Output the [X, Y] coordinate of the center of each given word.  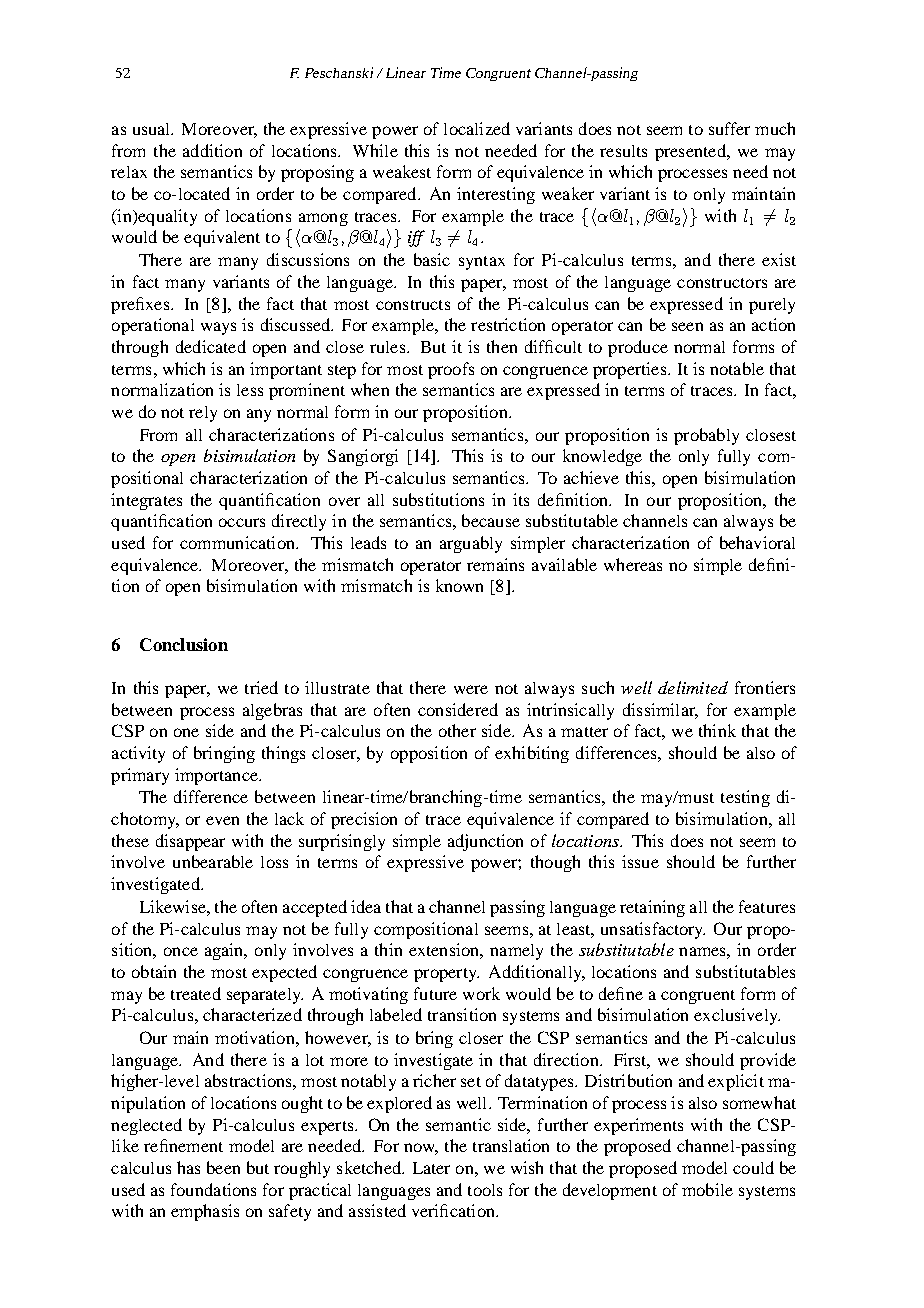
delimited [693, 687]
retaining [652, 908]
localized [477, 128]
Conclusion [184, 644]
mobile [707, 1189]
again [225, 951]
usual [153, 129]
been [223, 1167]
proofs [451, 370]
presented [691, 152]
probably [706, 436]
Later [431, 1168]
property [446, 975]
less [250, 390]
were [471, 689]
